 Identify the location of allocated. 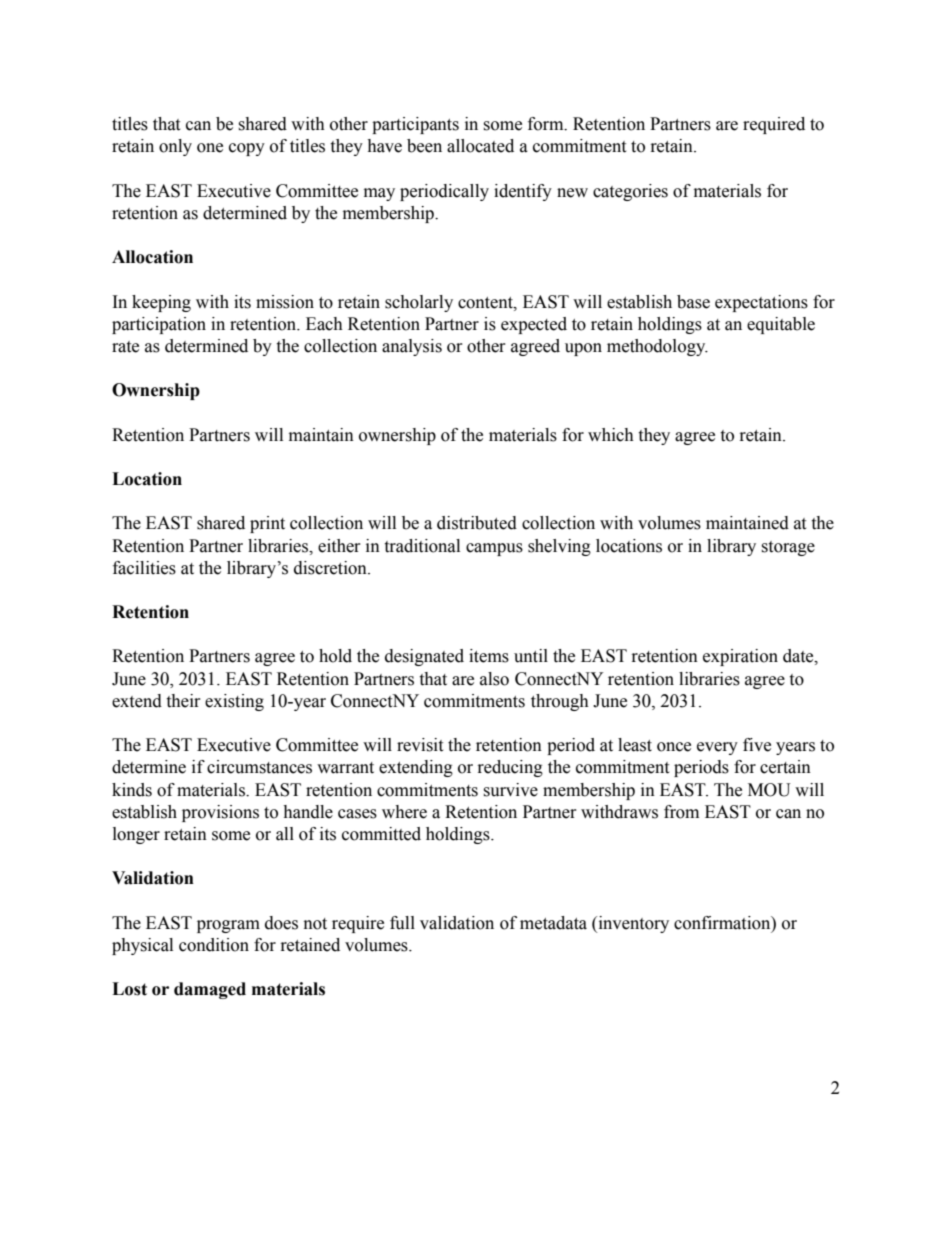
(480, 146).
